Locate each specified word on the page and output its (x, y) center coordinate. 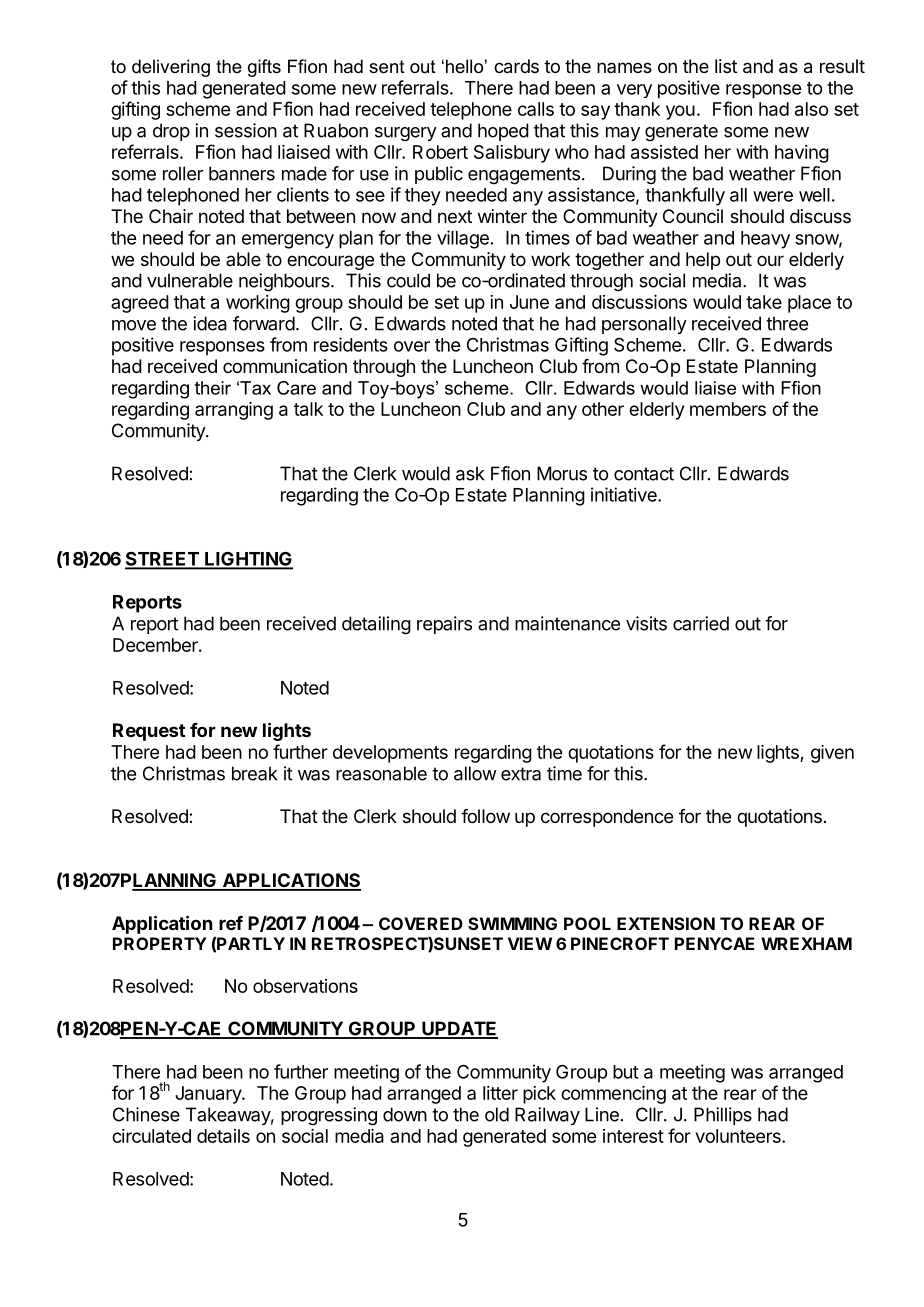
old (497, 1114)
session (246, 130)
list (726, 66)
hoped (503, 132)
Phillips (723, 1116)
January (209, 1095)
